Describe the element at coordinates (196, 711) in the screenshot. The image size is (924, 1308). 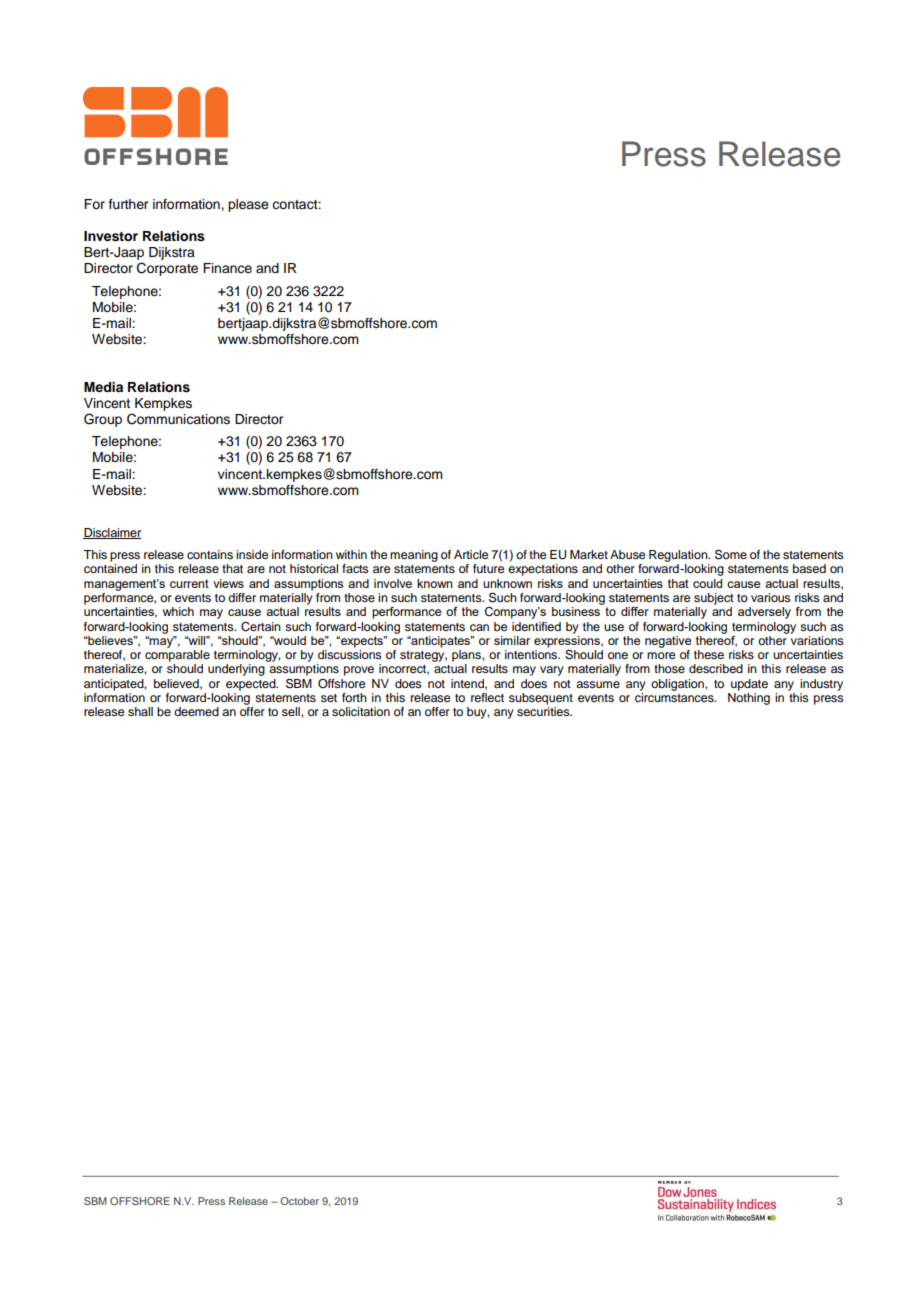
I see `deemed` at that location.
